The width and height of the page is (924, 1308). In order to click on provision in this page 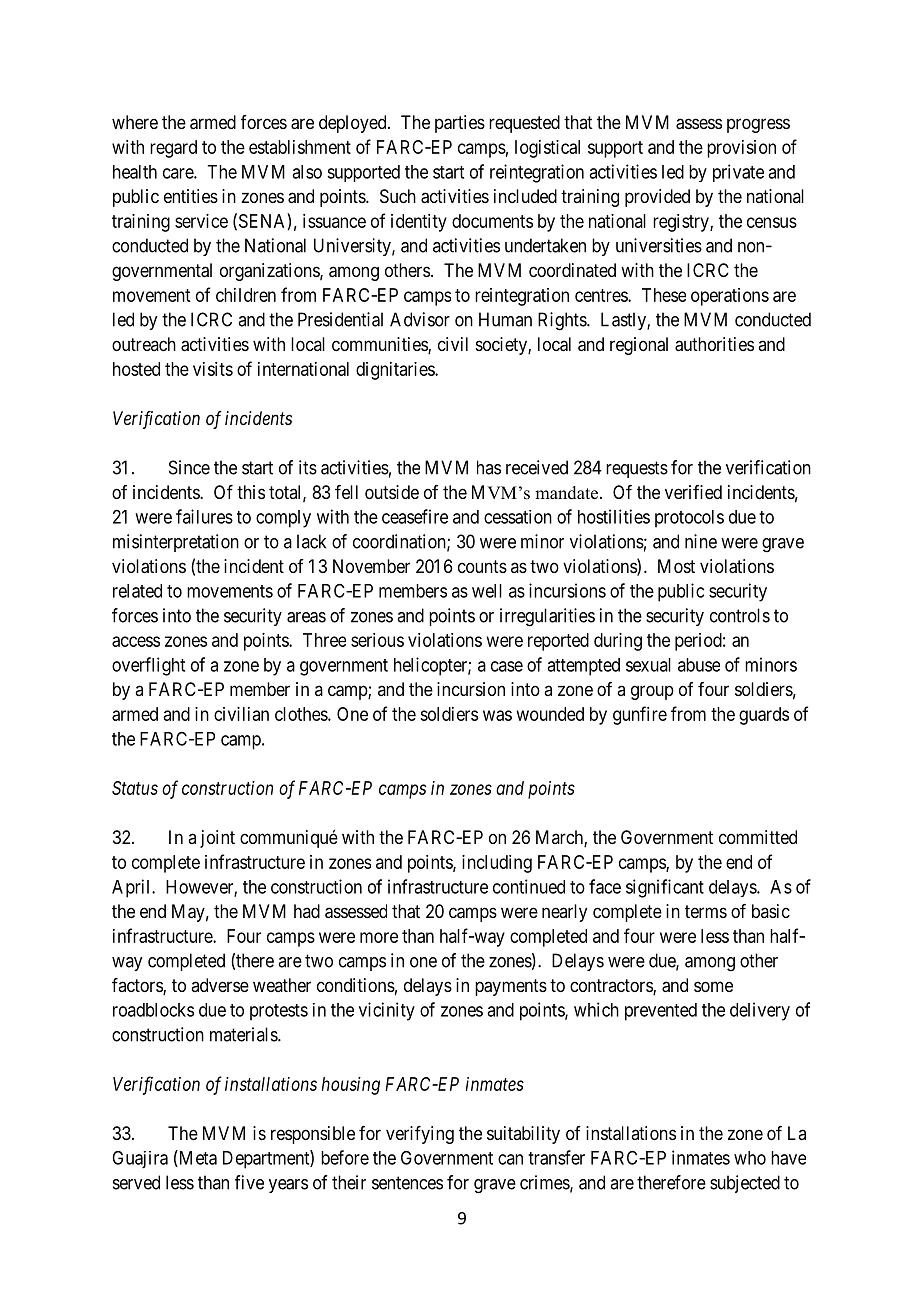, I will do `click(741, 149)`.
